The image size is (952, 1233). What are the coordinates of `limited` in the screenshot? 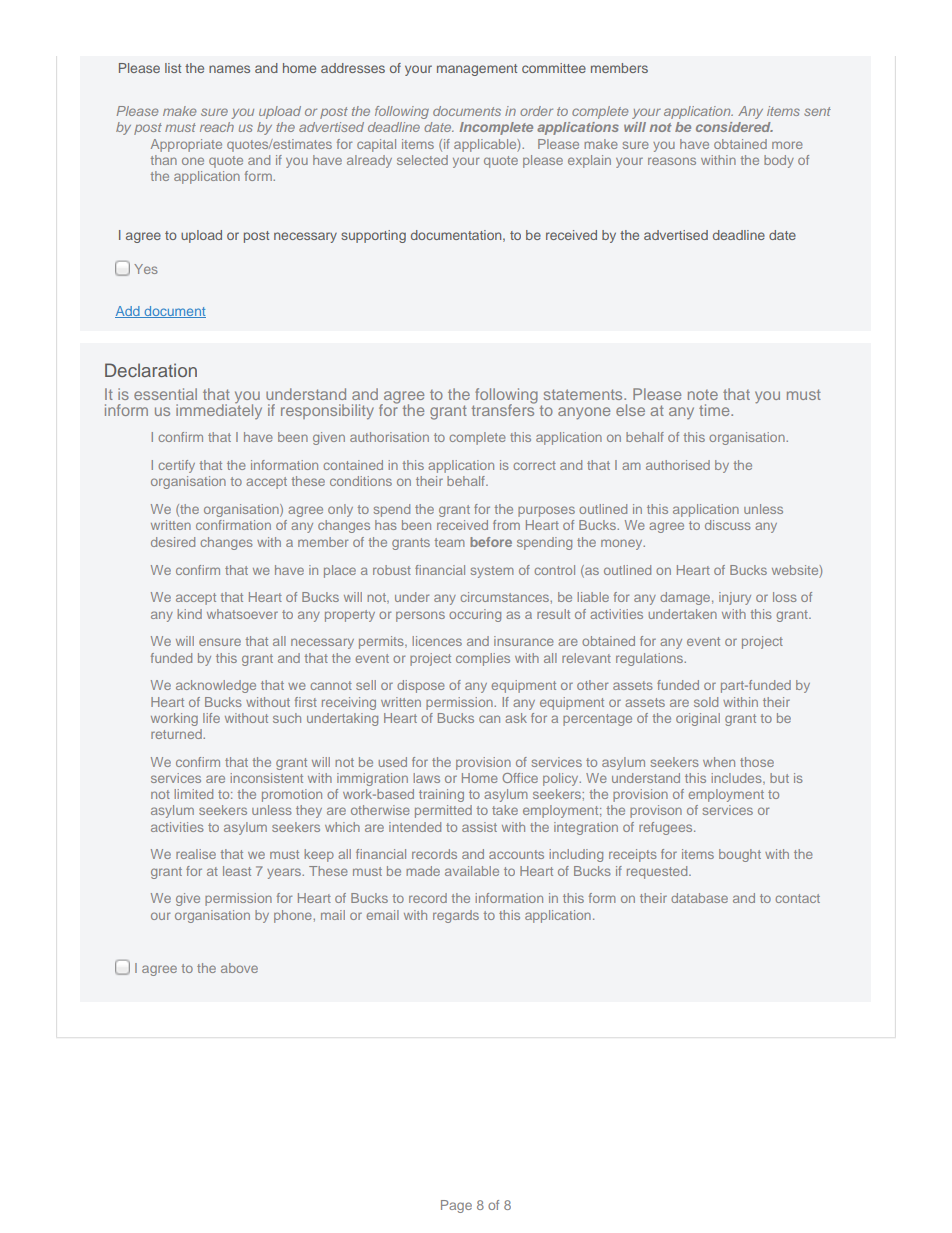 It's located at (194, 794).
